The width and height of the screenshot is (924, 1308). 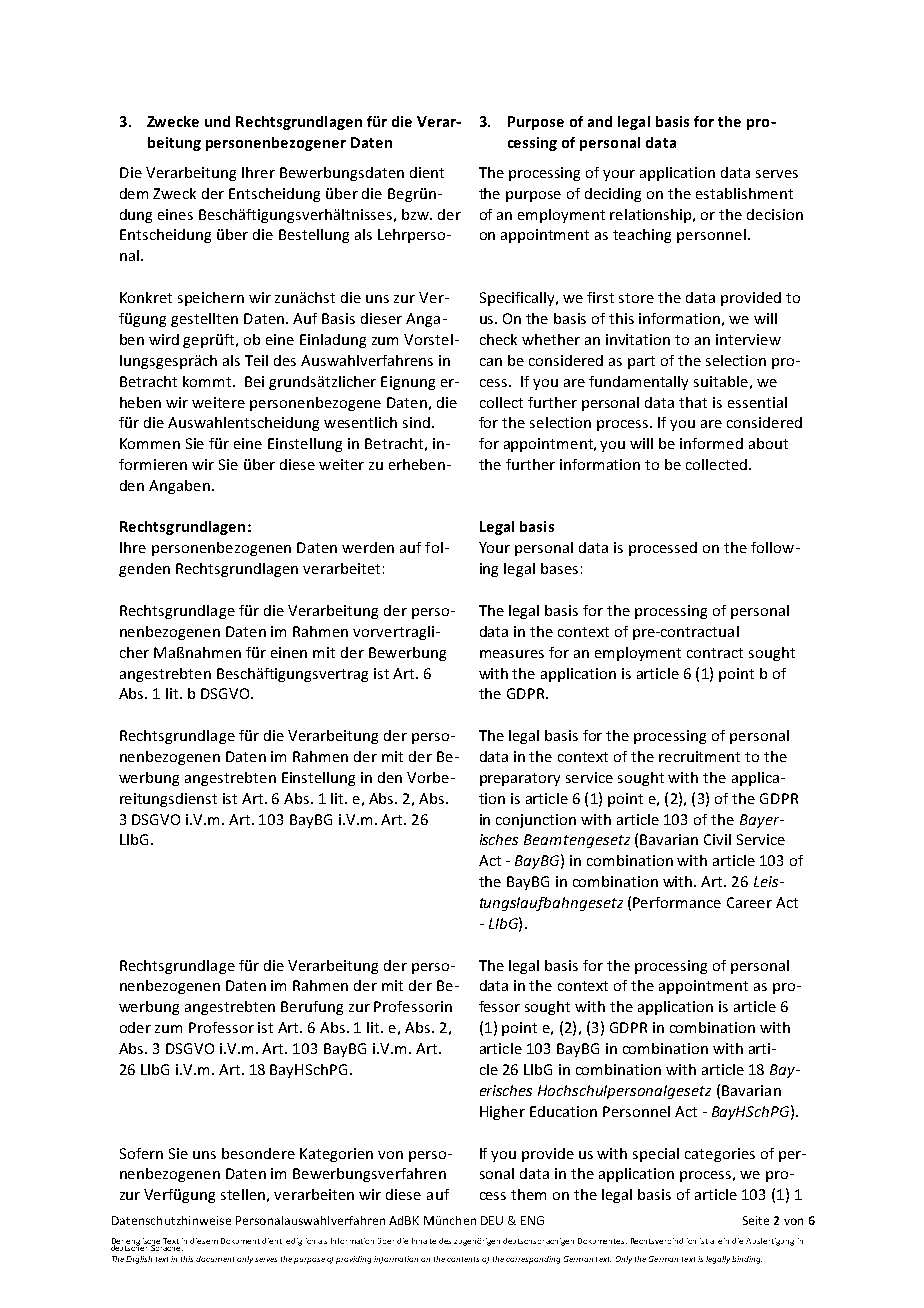 What do you see at coordinates (749, 902) in the screenshot?
I see `Career` at bounding box center [749, 902].
